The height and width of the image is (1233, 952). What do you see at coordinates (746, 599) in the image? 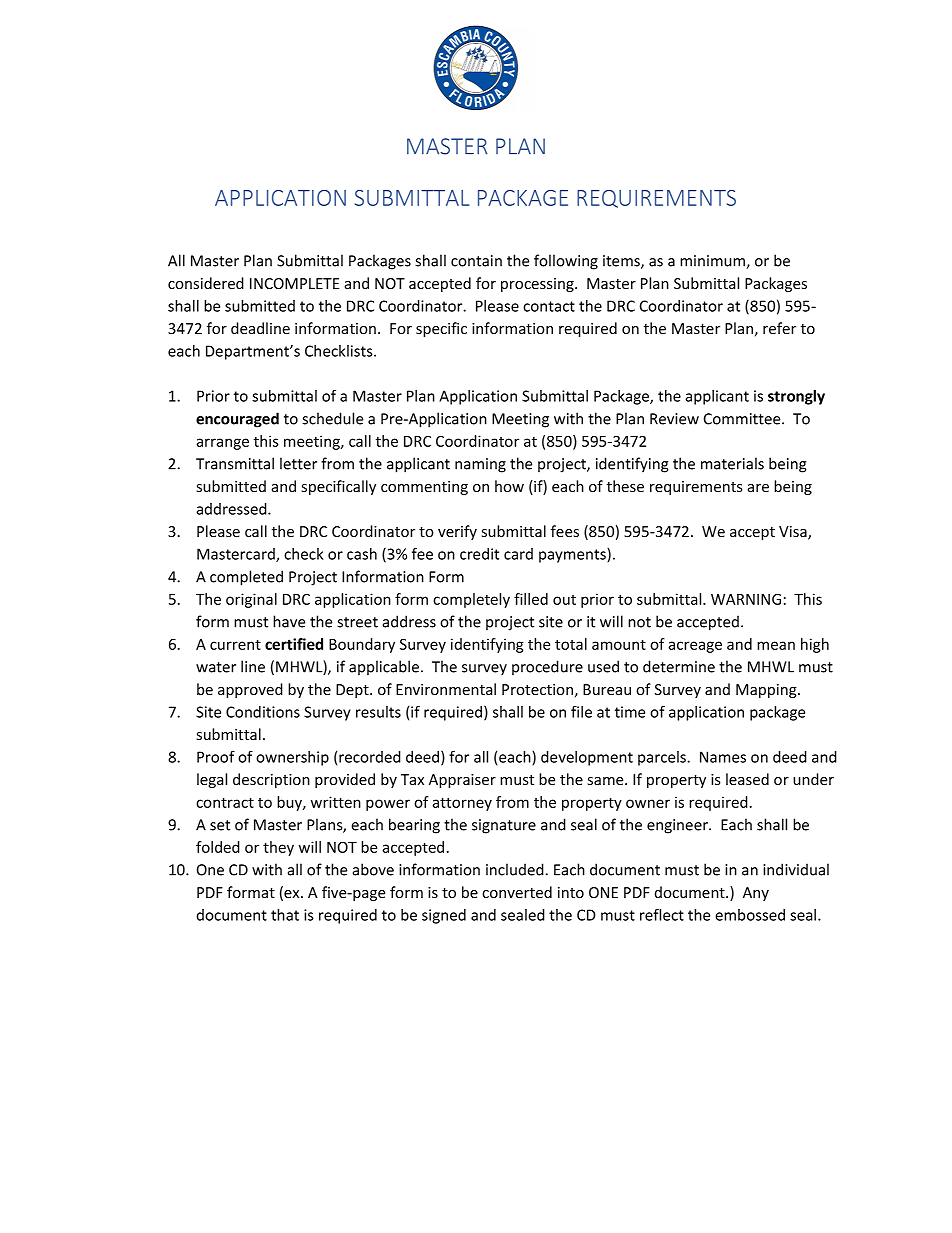
I see `WARNING` at bounding box center [746, 599].
